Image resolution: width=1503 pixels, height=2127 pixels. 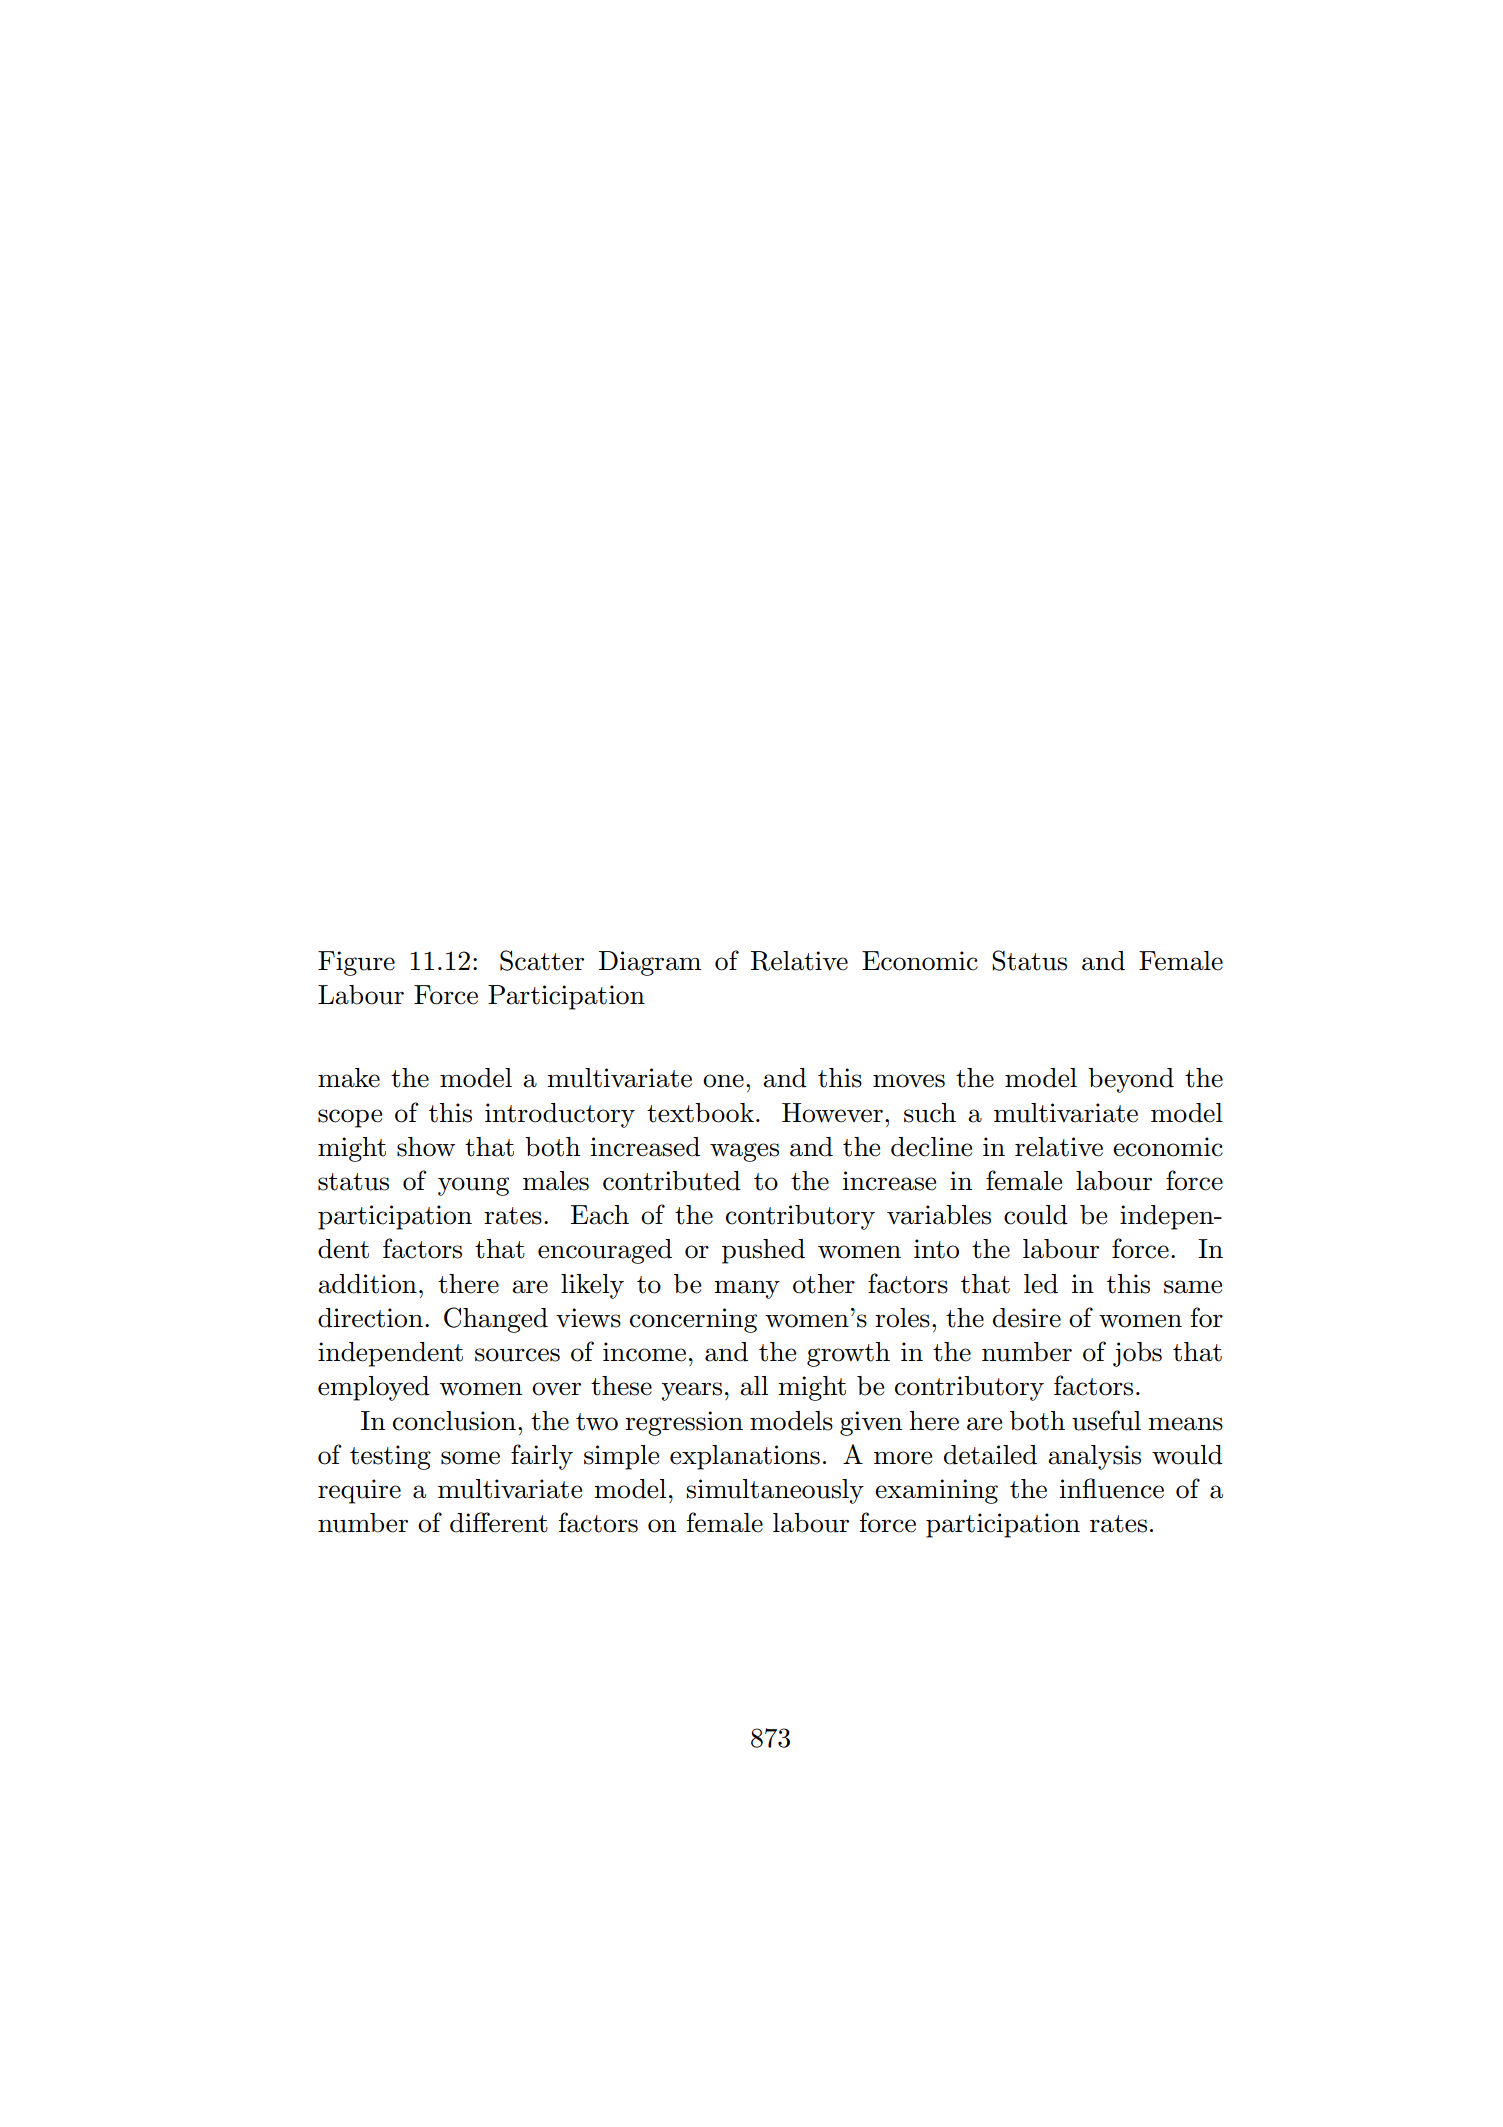 What do you see at coordinates (1131, 1080) in the screenshot?
I see `beyond` at bounding box center [1131, 1080].
